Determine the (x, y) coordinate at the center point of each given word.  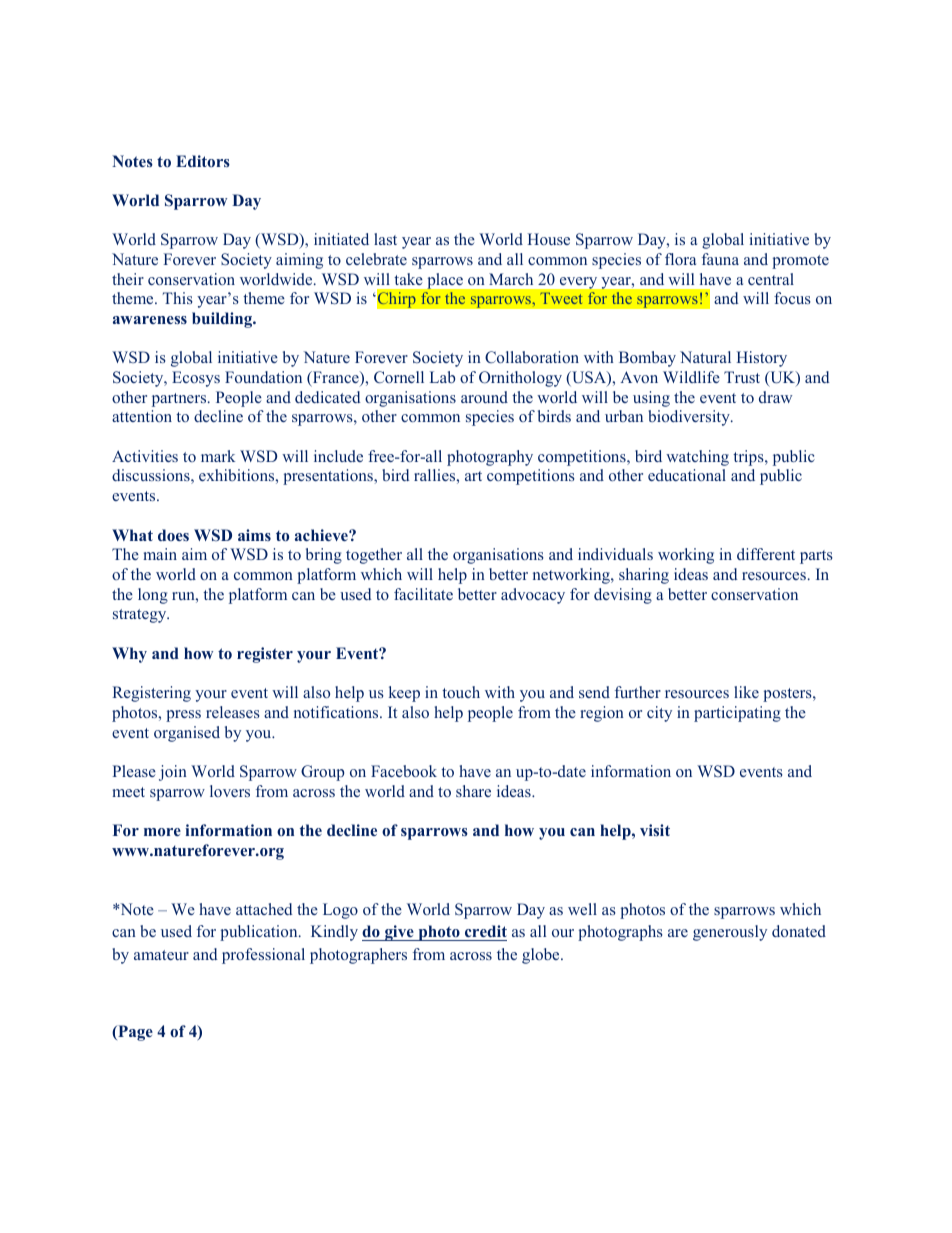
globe (542, 956)
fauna (720, 259)
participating (737, 714)
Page (134, 1033)
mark (218, 456)
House (548, 239)
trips (749, 458)
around (484, 397)
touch (461, 692)
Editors (203, 161)
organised (187, 734)
